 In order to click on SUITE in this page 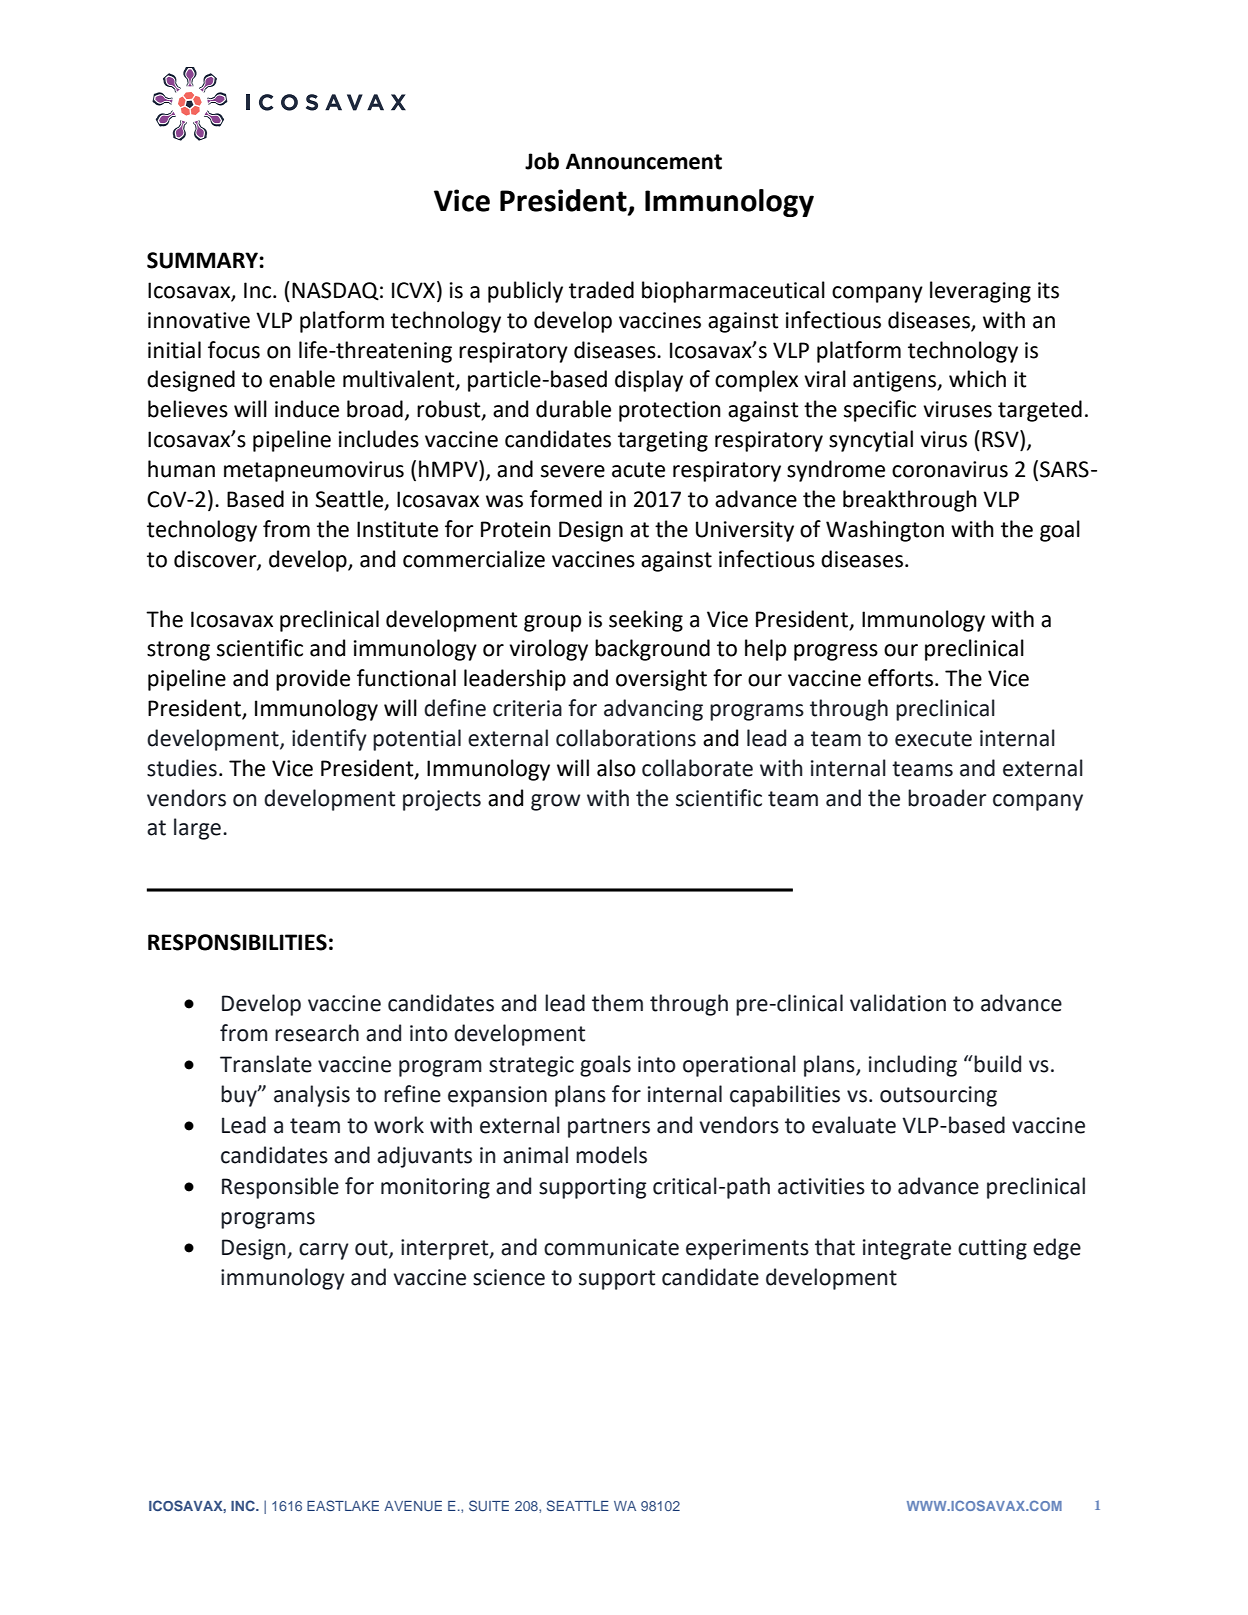, I will do `click(489, 1505)`.
